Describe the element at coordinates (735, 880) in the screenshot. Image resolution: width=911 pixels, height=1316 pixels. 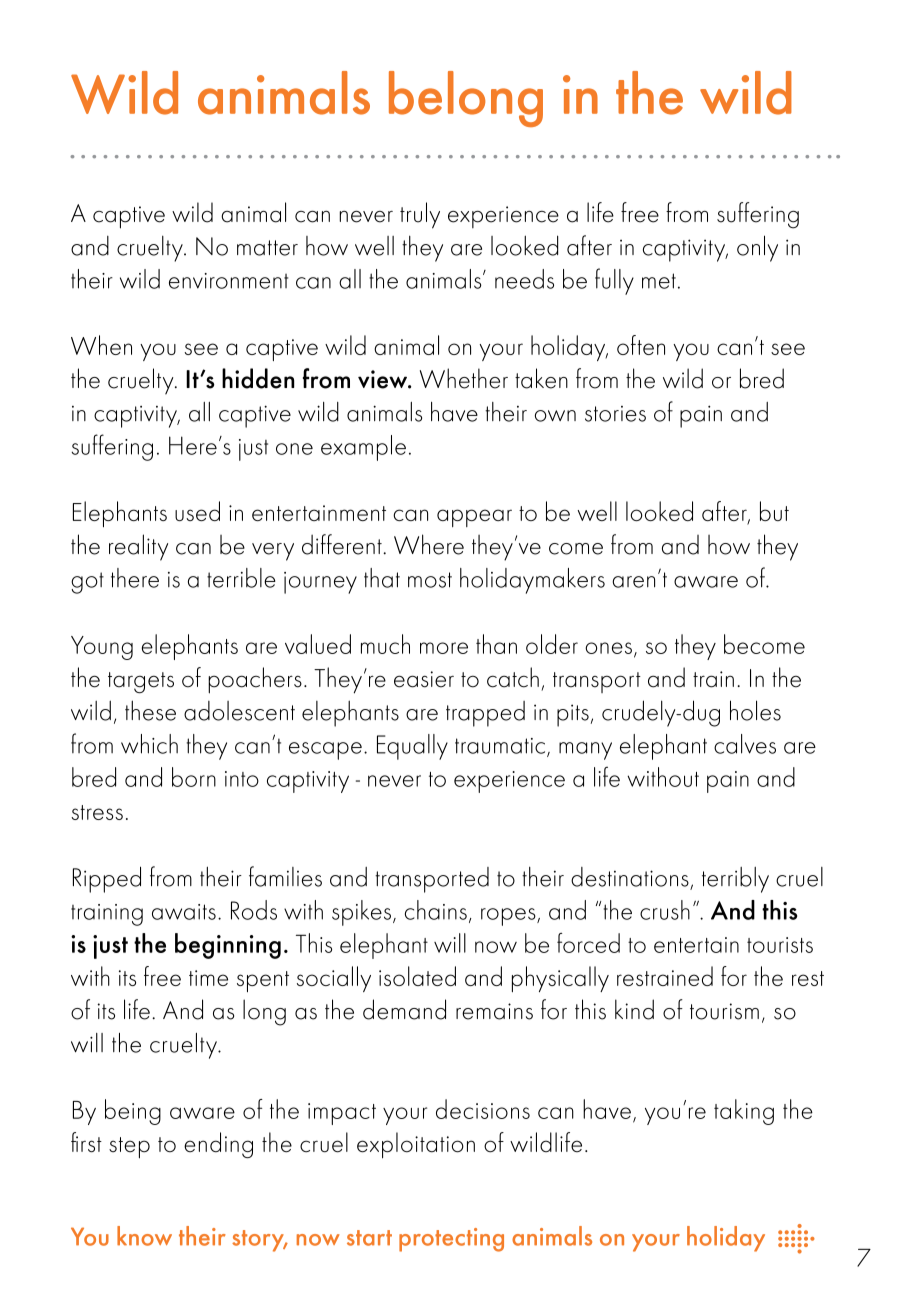
I see `terribly` at that location.
